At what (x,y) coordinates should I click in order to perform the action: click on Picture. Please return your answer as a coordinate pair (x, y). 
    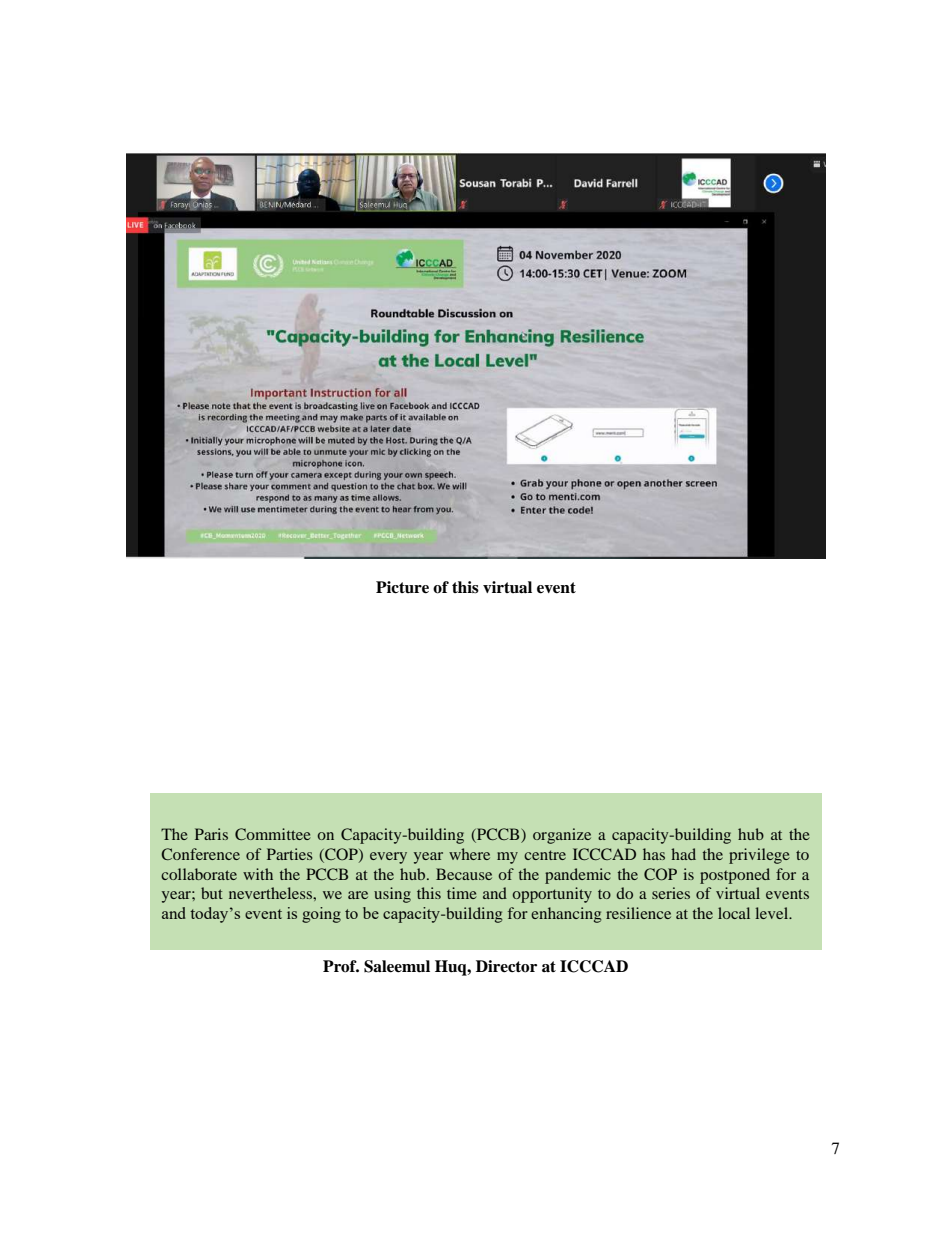
    Looking at the image, I should click on (402, 587).
